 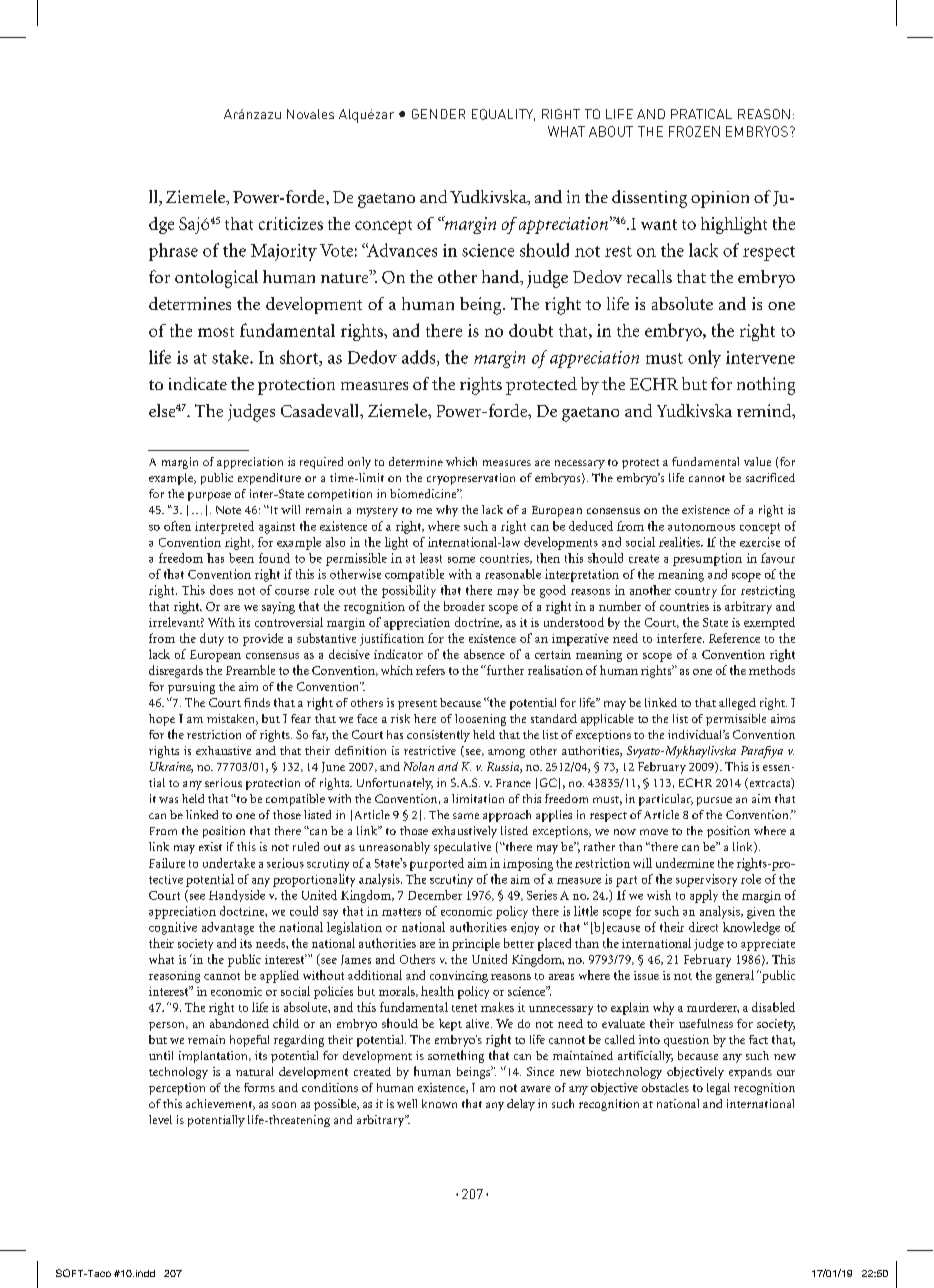 What do you see at coordinates (439, 1103) in the image?
I see `known` at bounding box center [439, 1103].
